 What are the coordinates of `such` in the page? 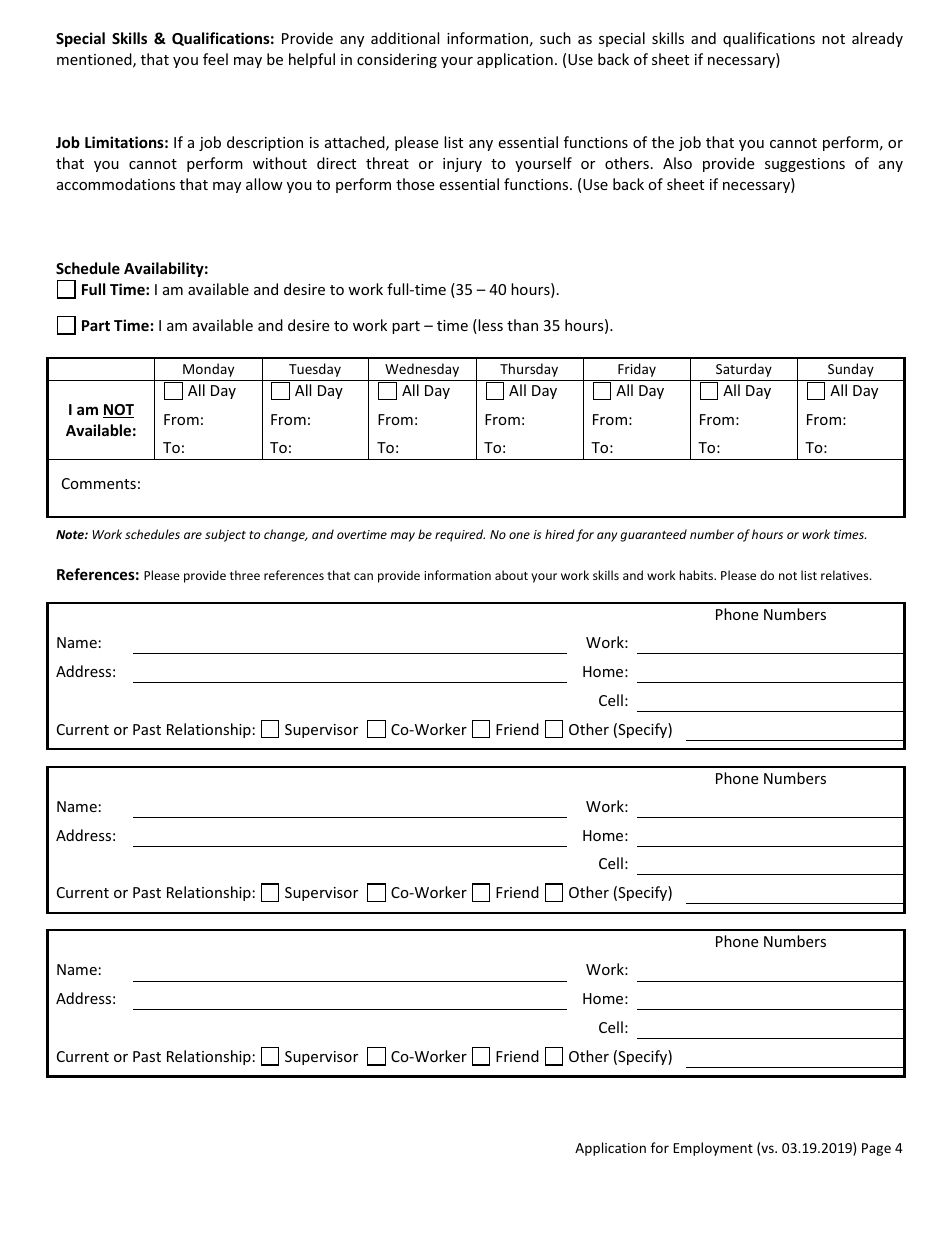 It's located at (555, 38).
